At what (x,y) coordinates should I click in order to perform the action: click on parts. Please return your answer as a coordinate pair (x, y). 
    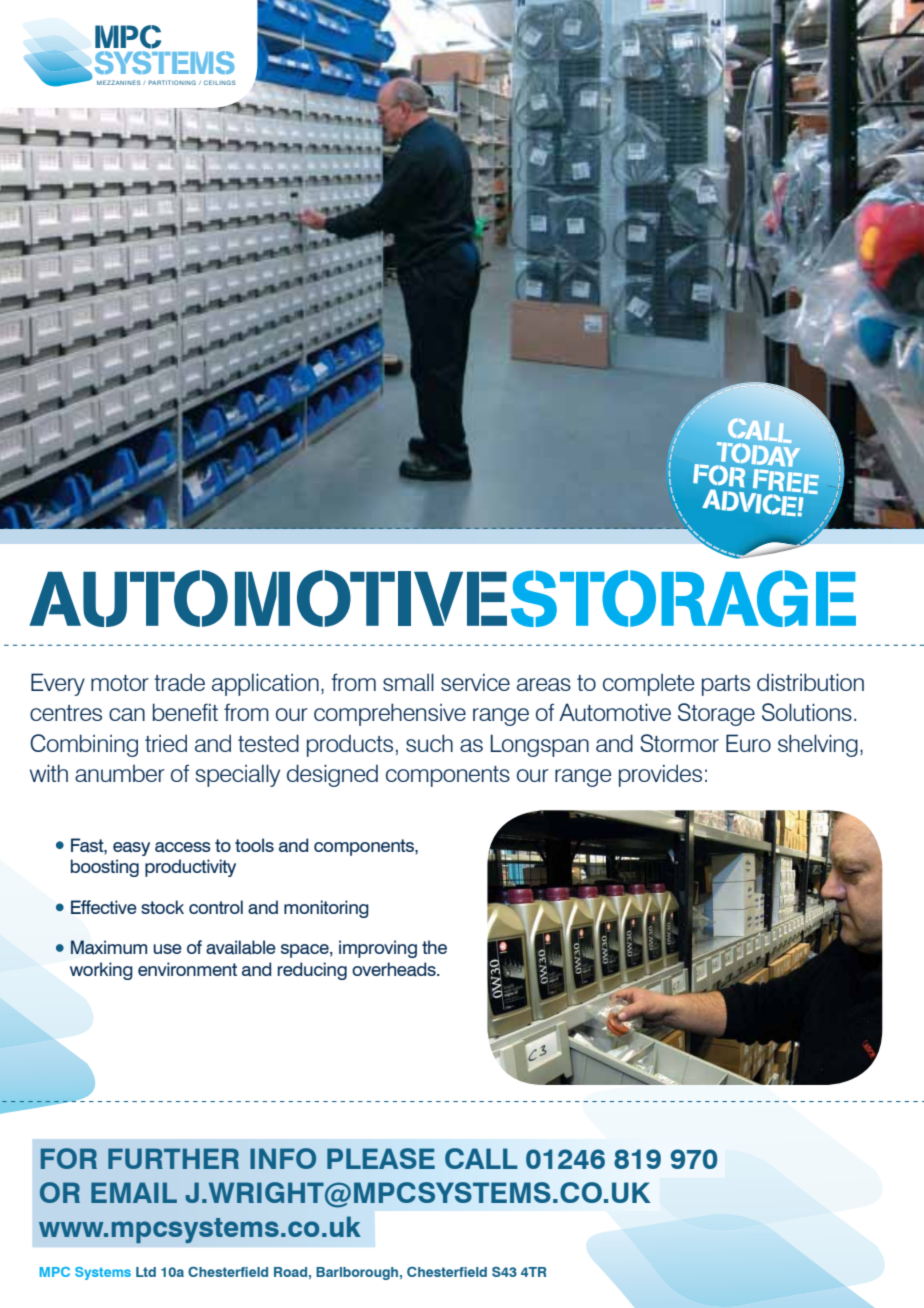
    Looking at the image, I should click on (726, 685).
